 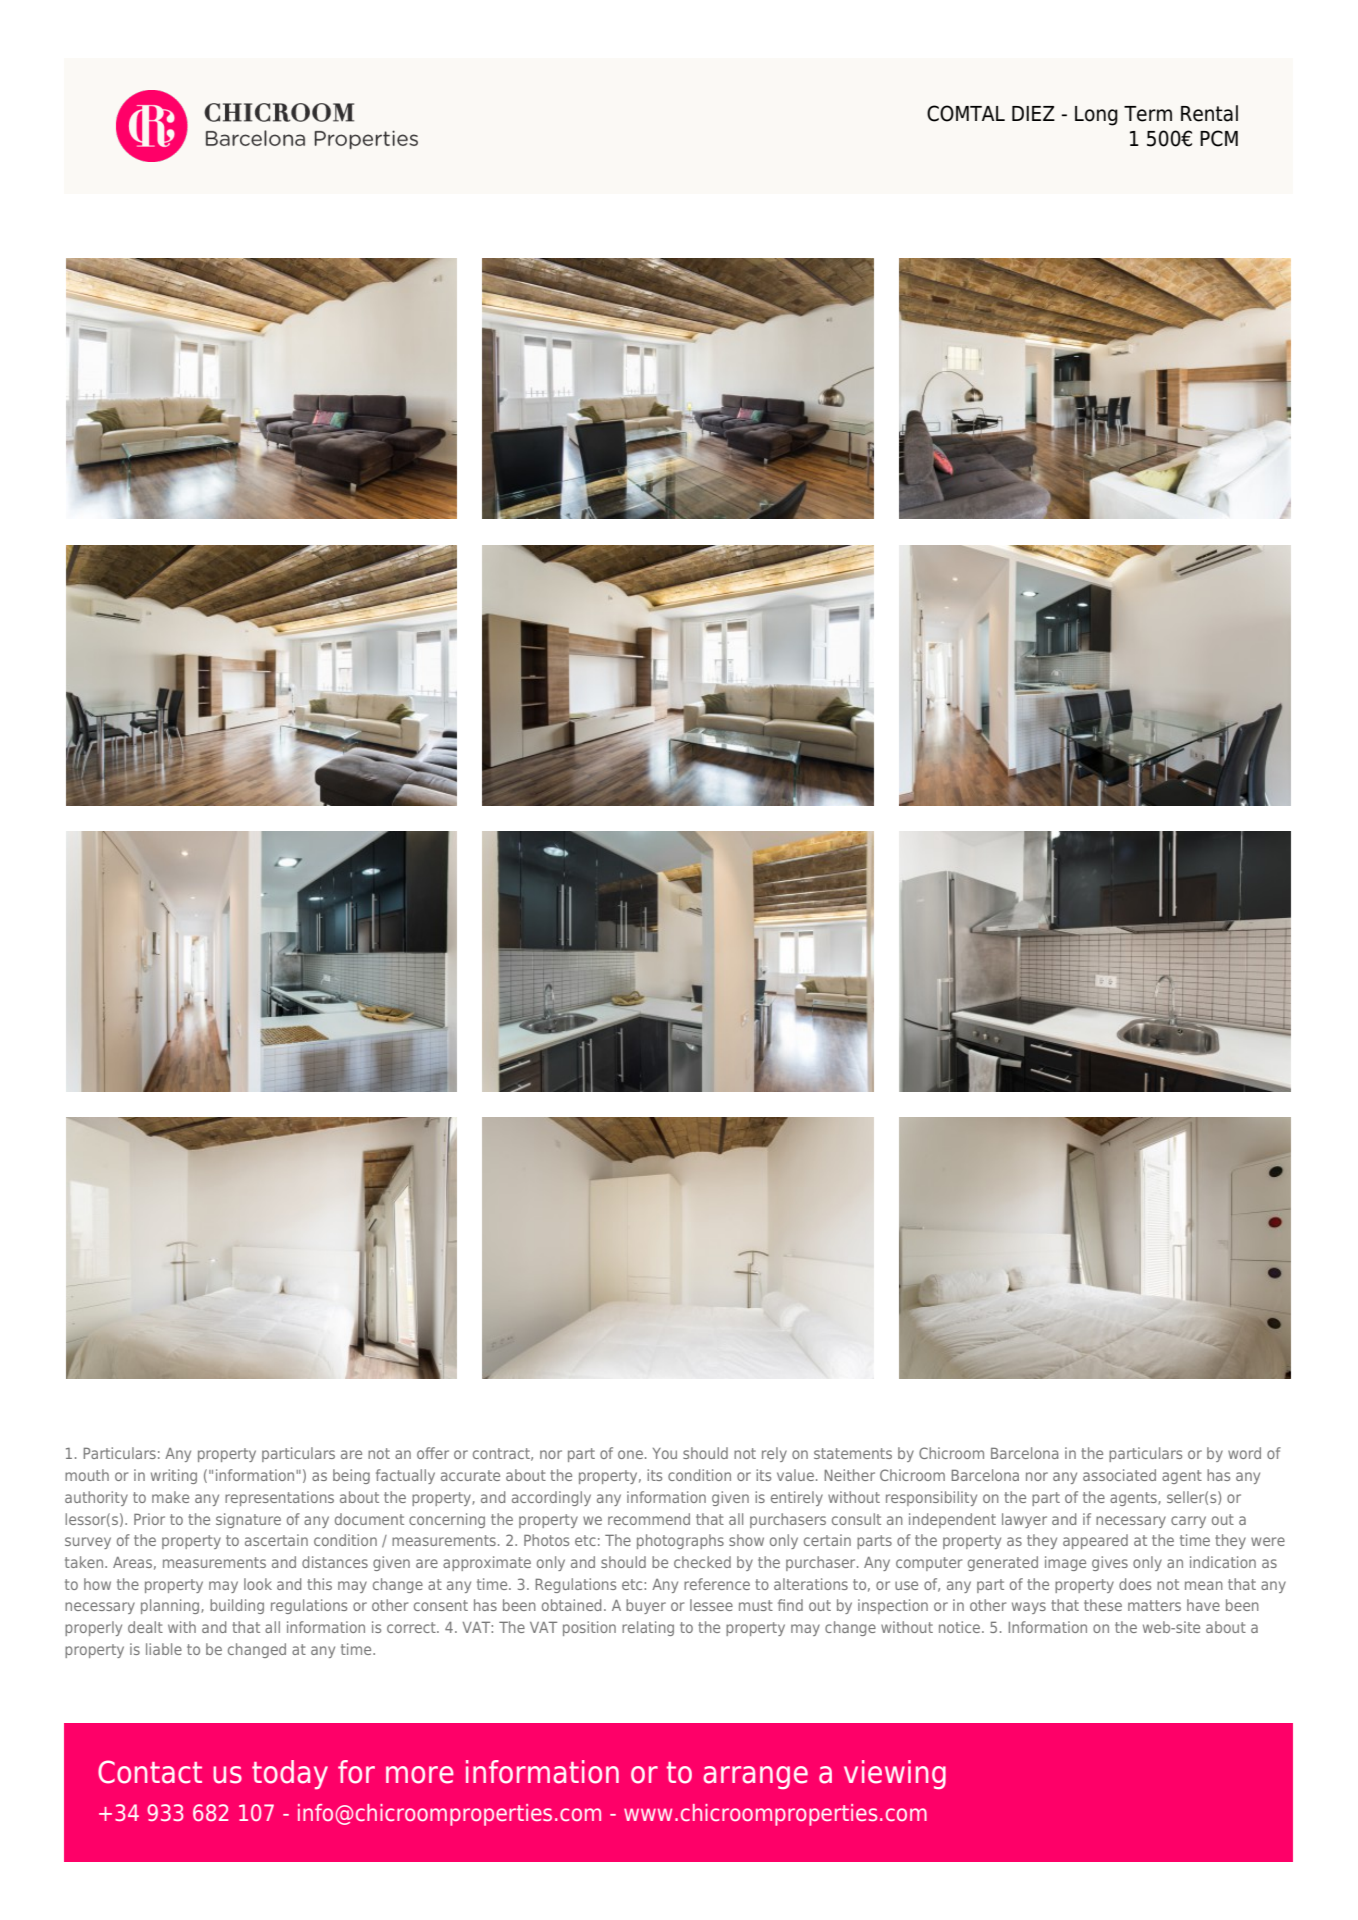 I want to click on arrange, so click(x=755, y=1777).
